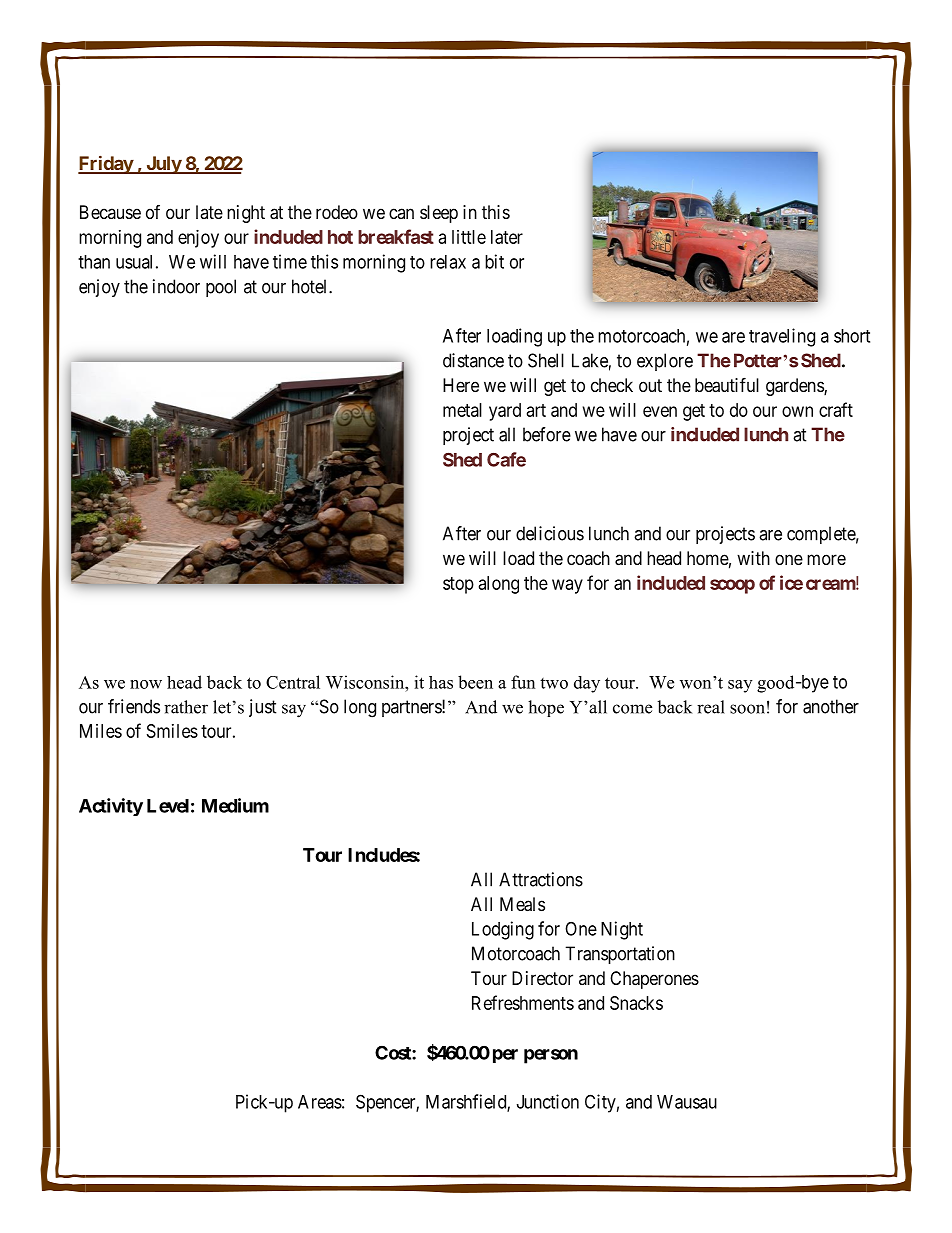  I want to click on sleep, so click(439, 214).
